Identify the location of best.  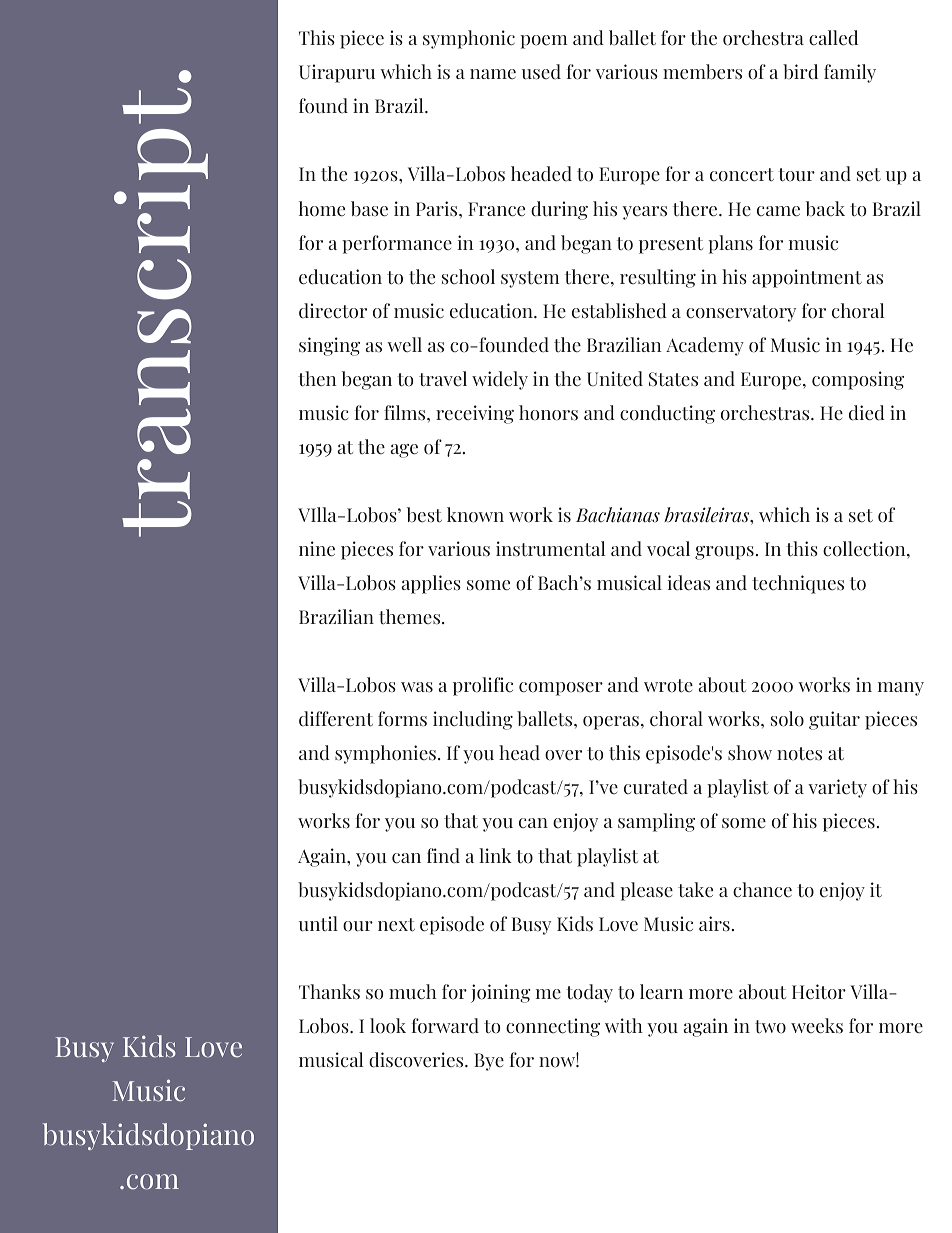
(424, 515).
